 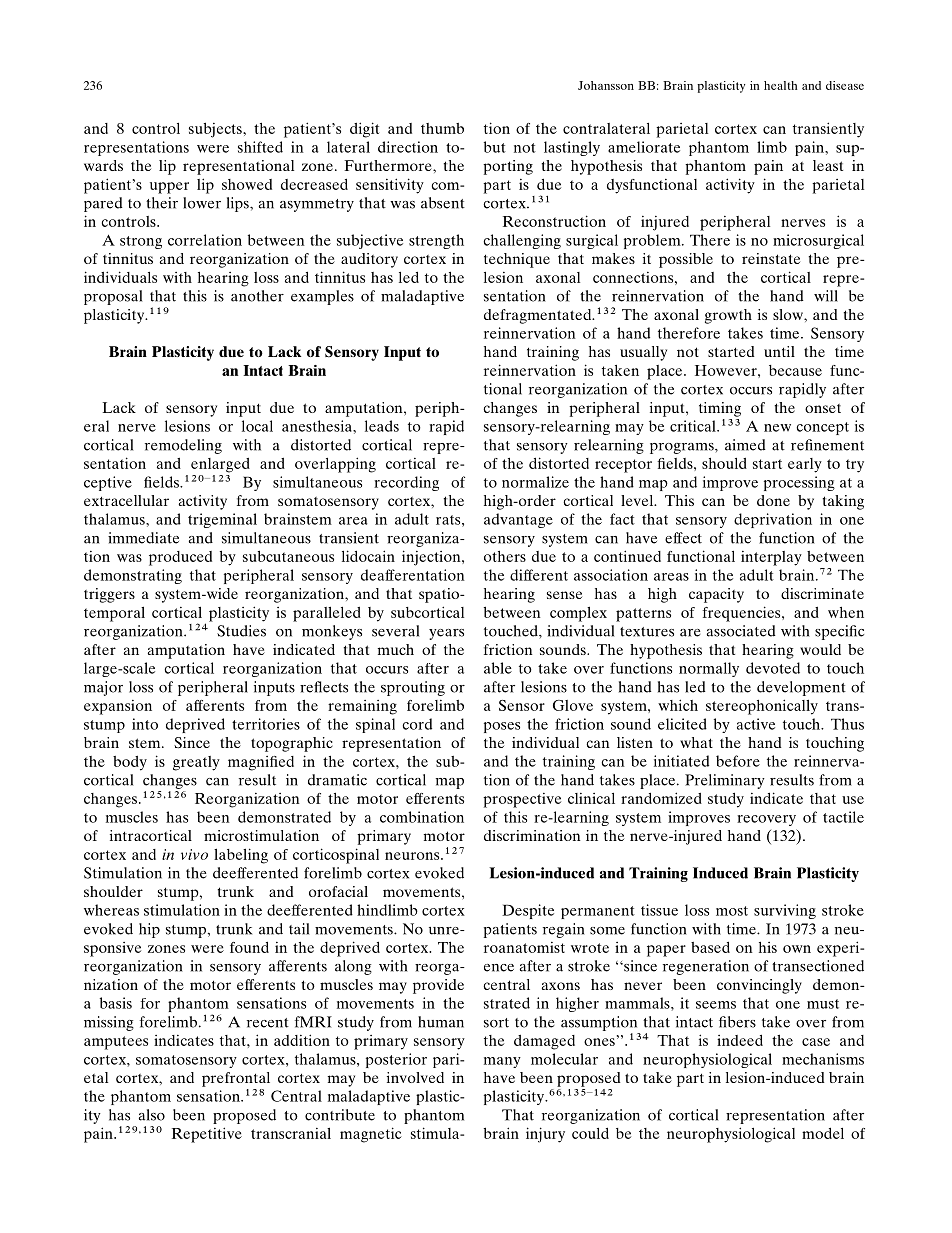 I want to click on active, so click(x=756, y=724).
